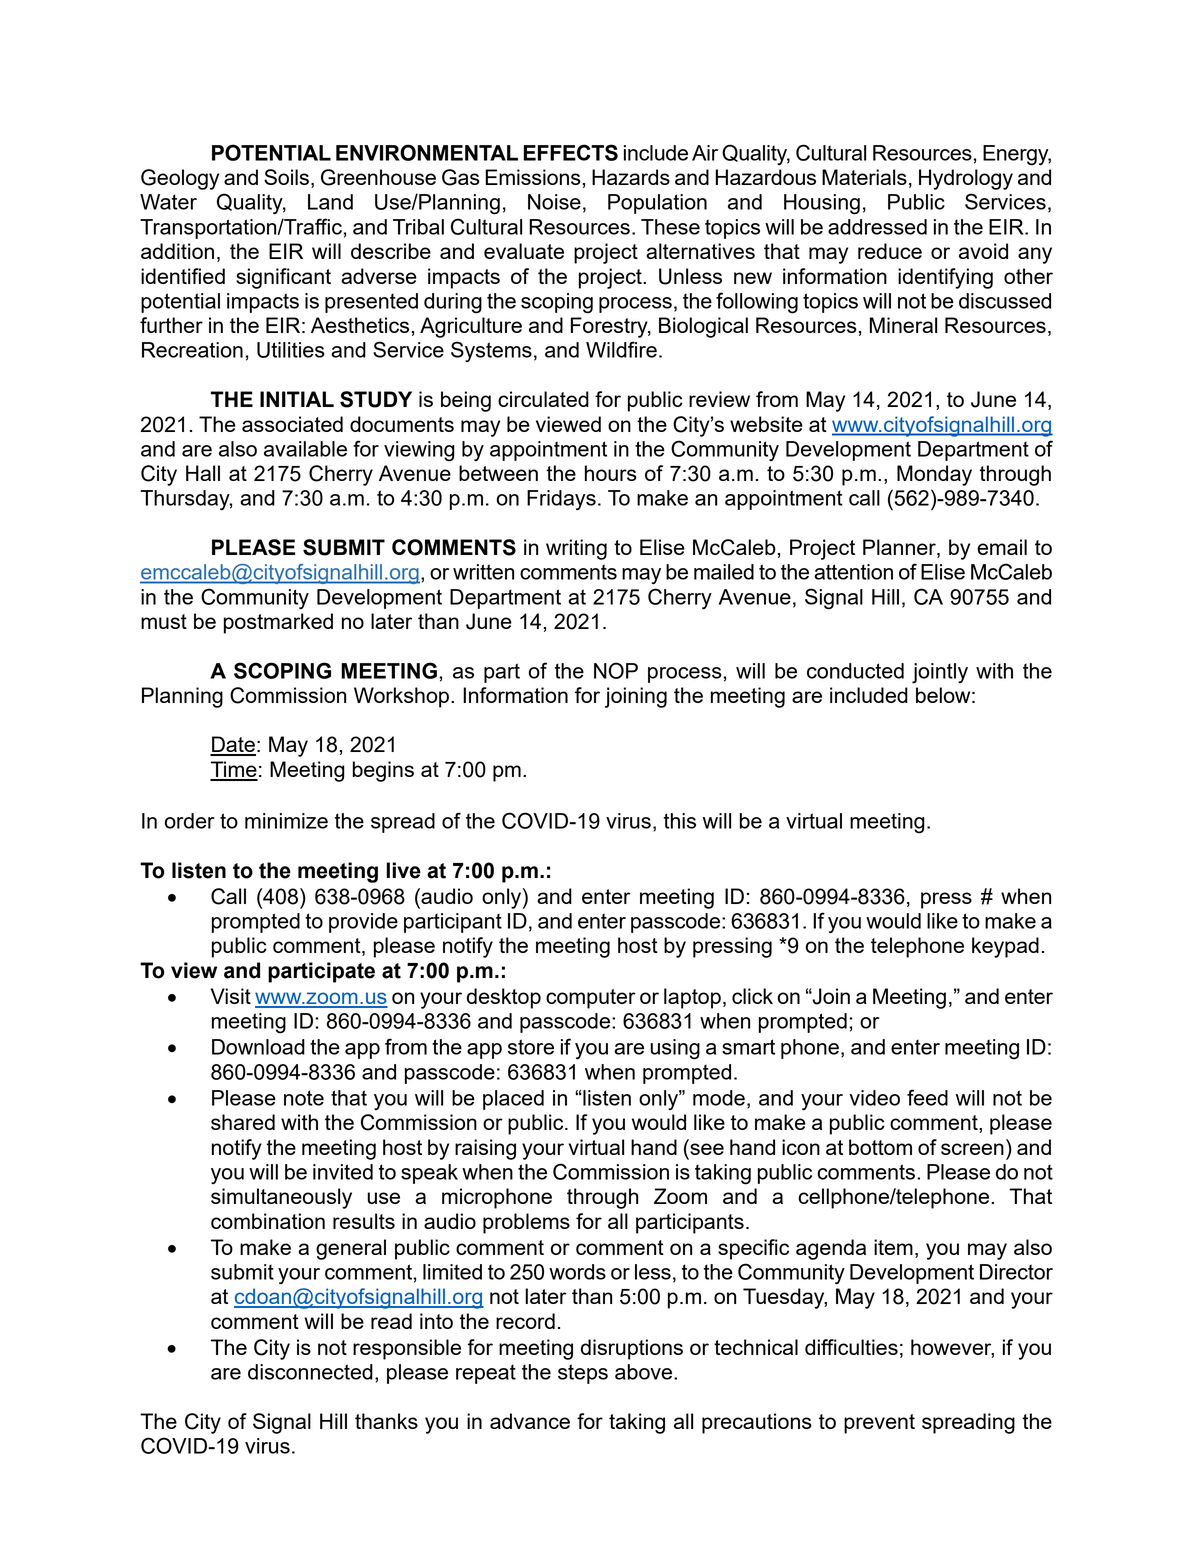 The width and height of the page is (1193, 1544). Describe the element at coordinates (531, 1047) in the page. I see `store` at that location.
